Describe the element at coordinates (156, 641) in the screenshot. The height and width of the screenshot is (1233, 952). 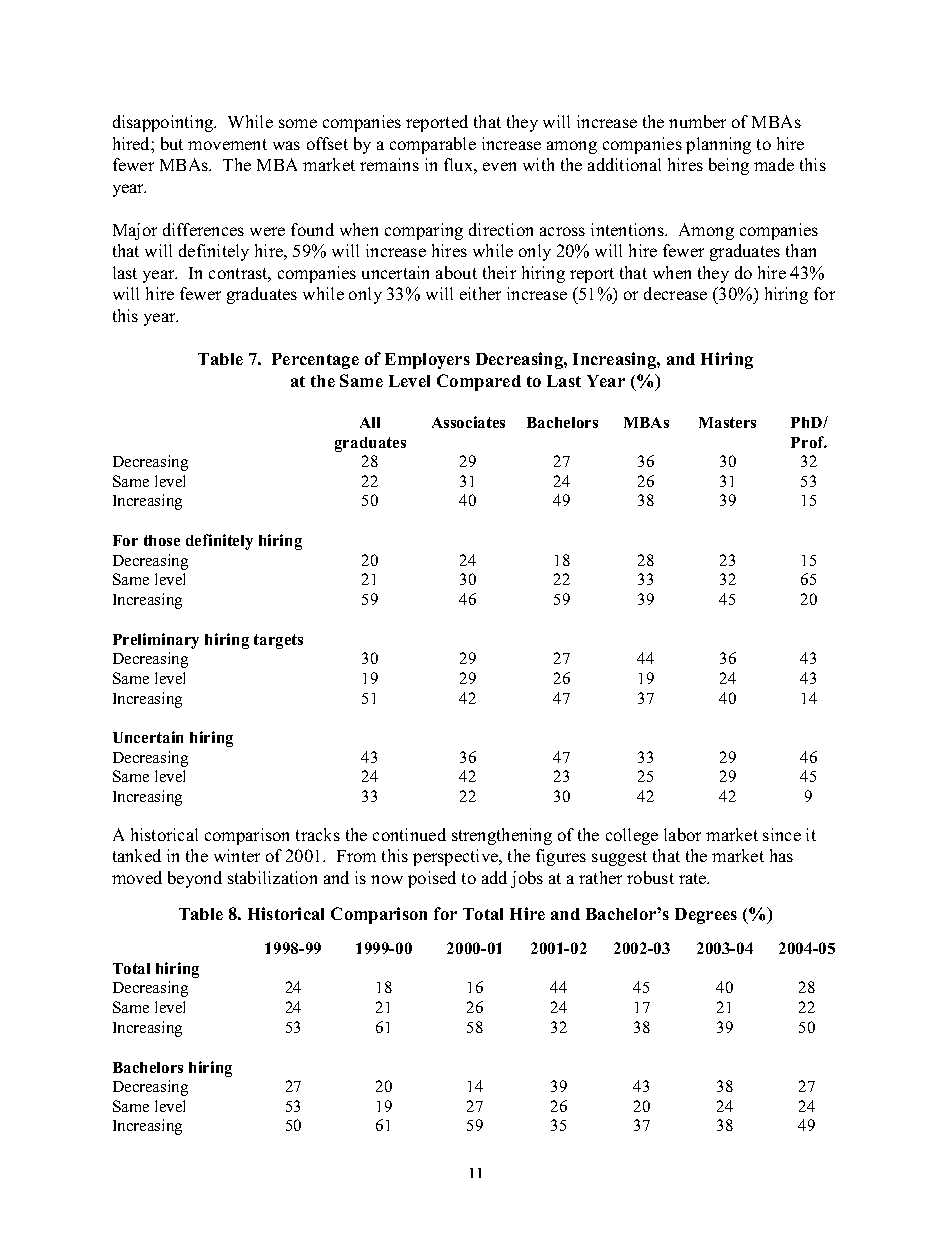
I see `Preliminary` at that location.
